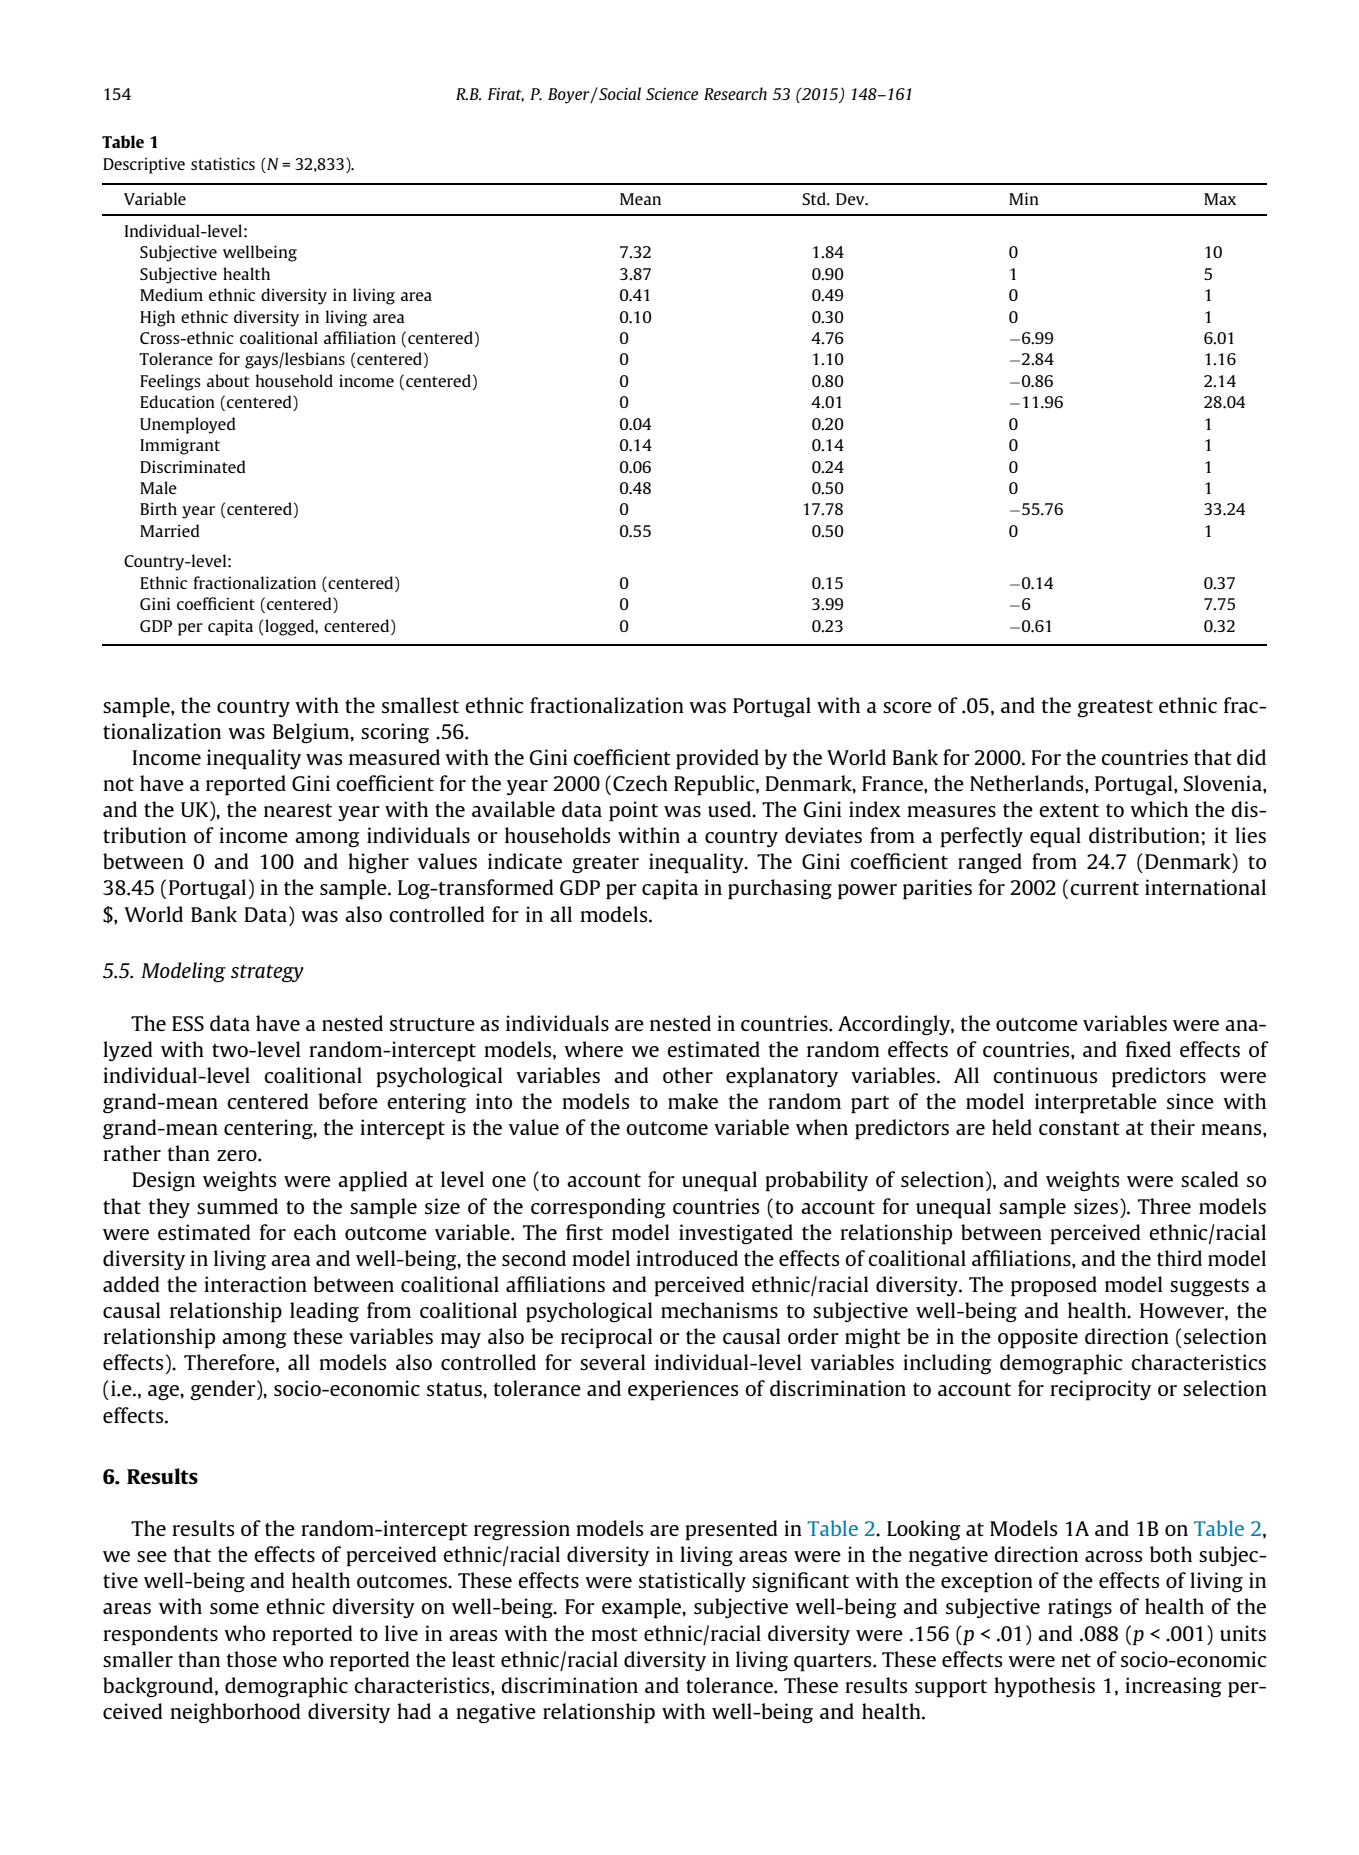  Describe the element at coordinates (717, 759) in the document. I see `provided` at that location.
